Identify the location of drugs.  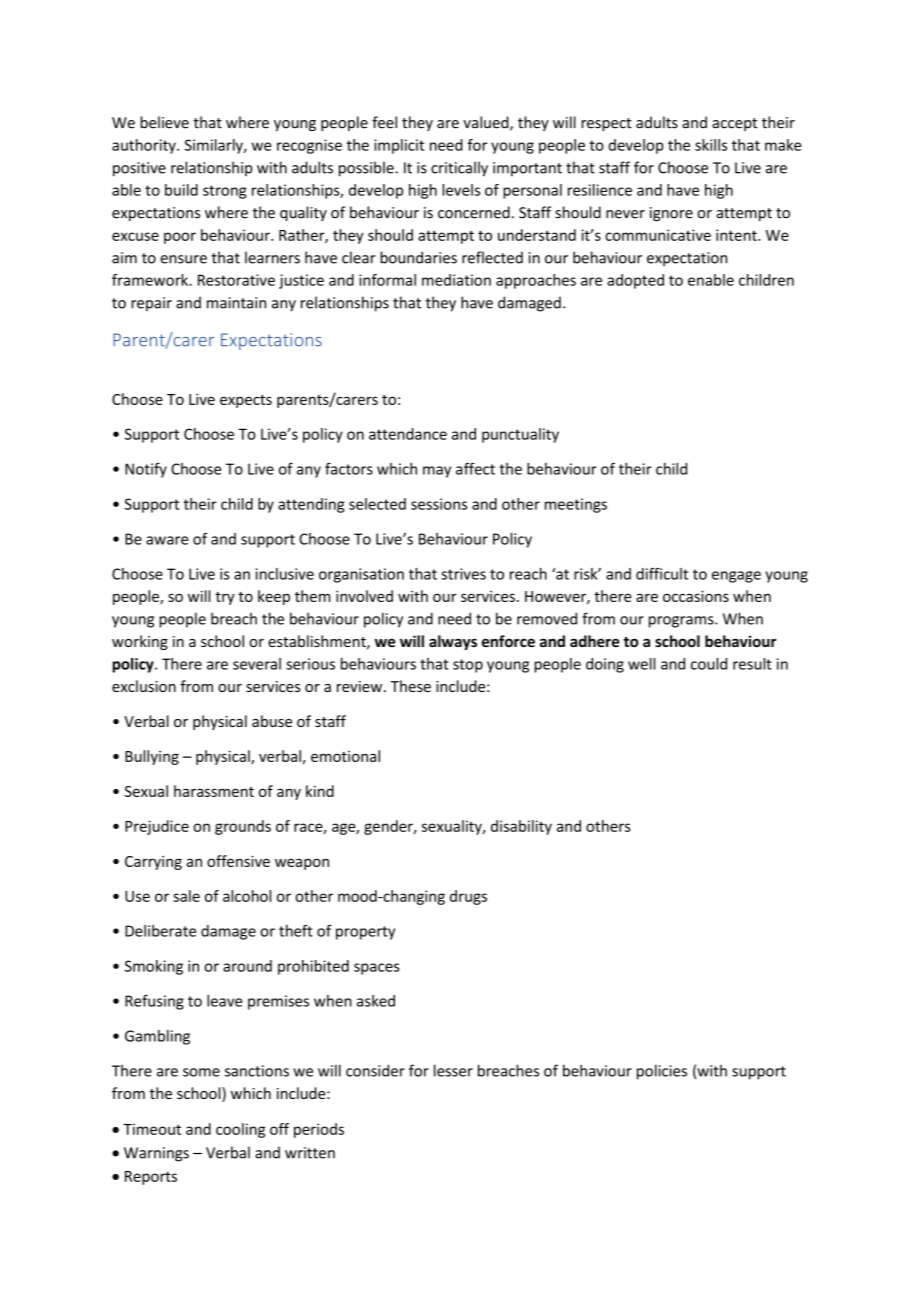
(468, 897).
